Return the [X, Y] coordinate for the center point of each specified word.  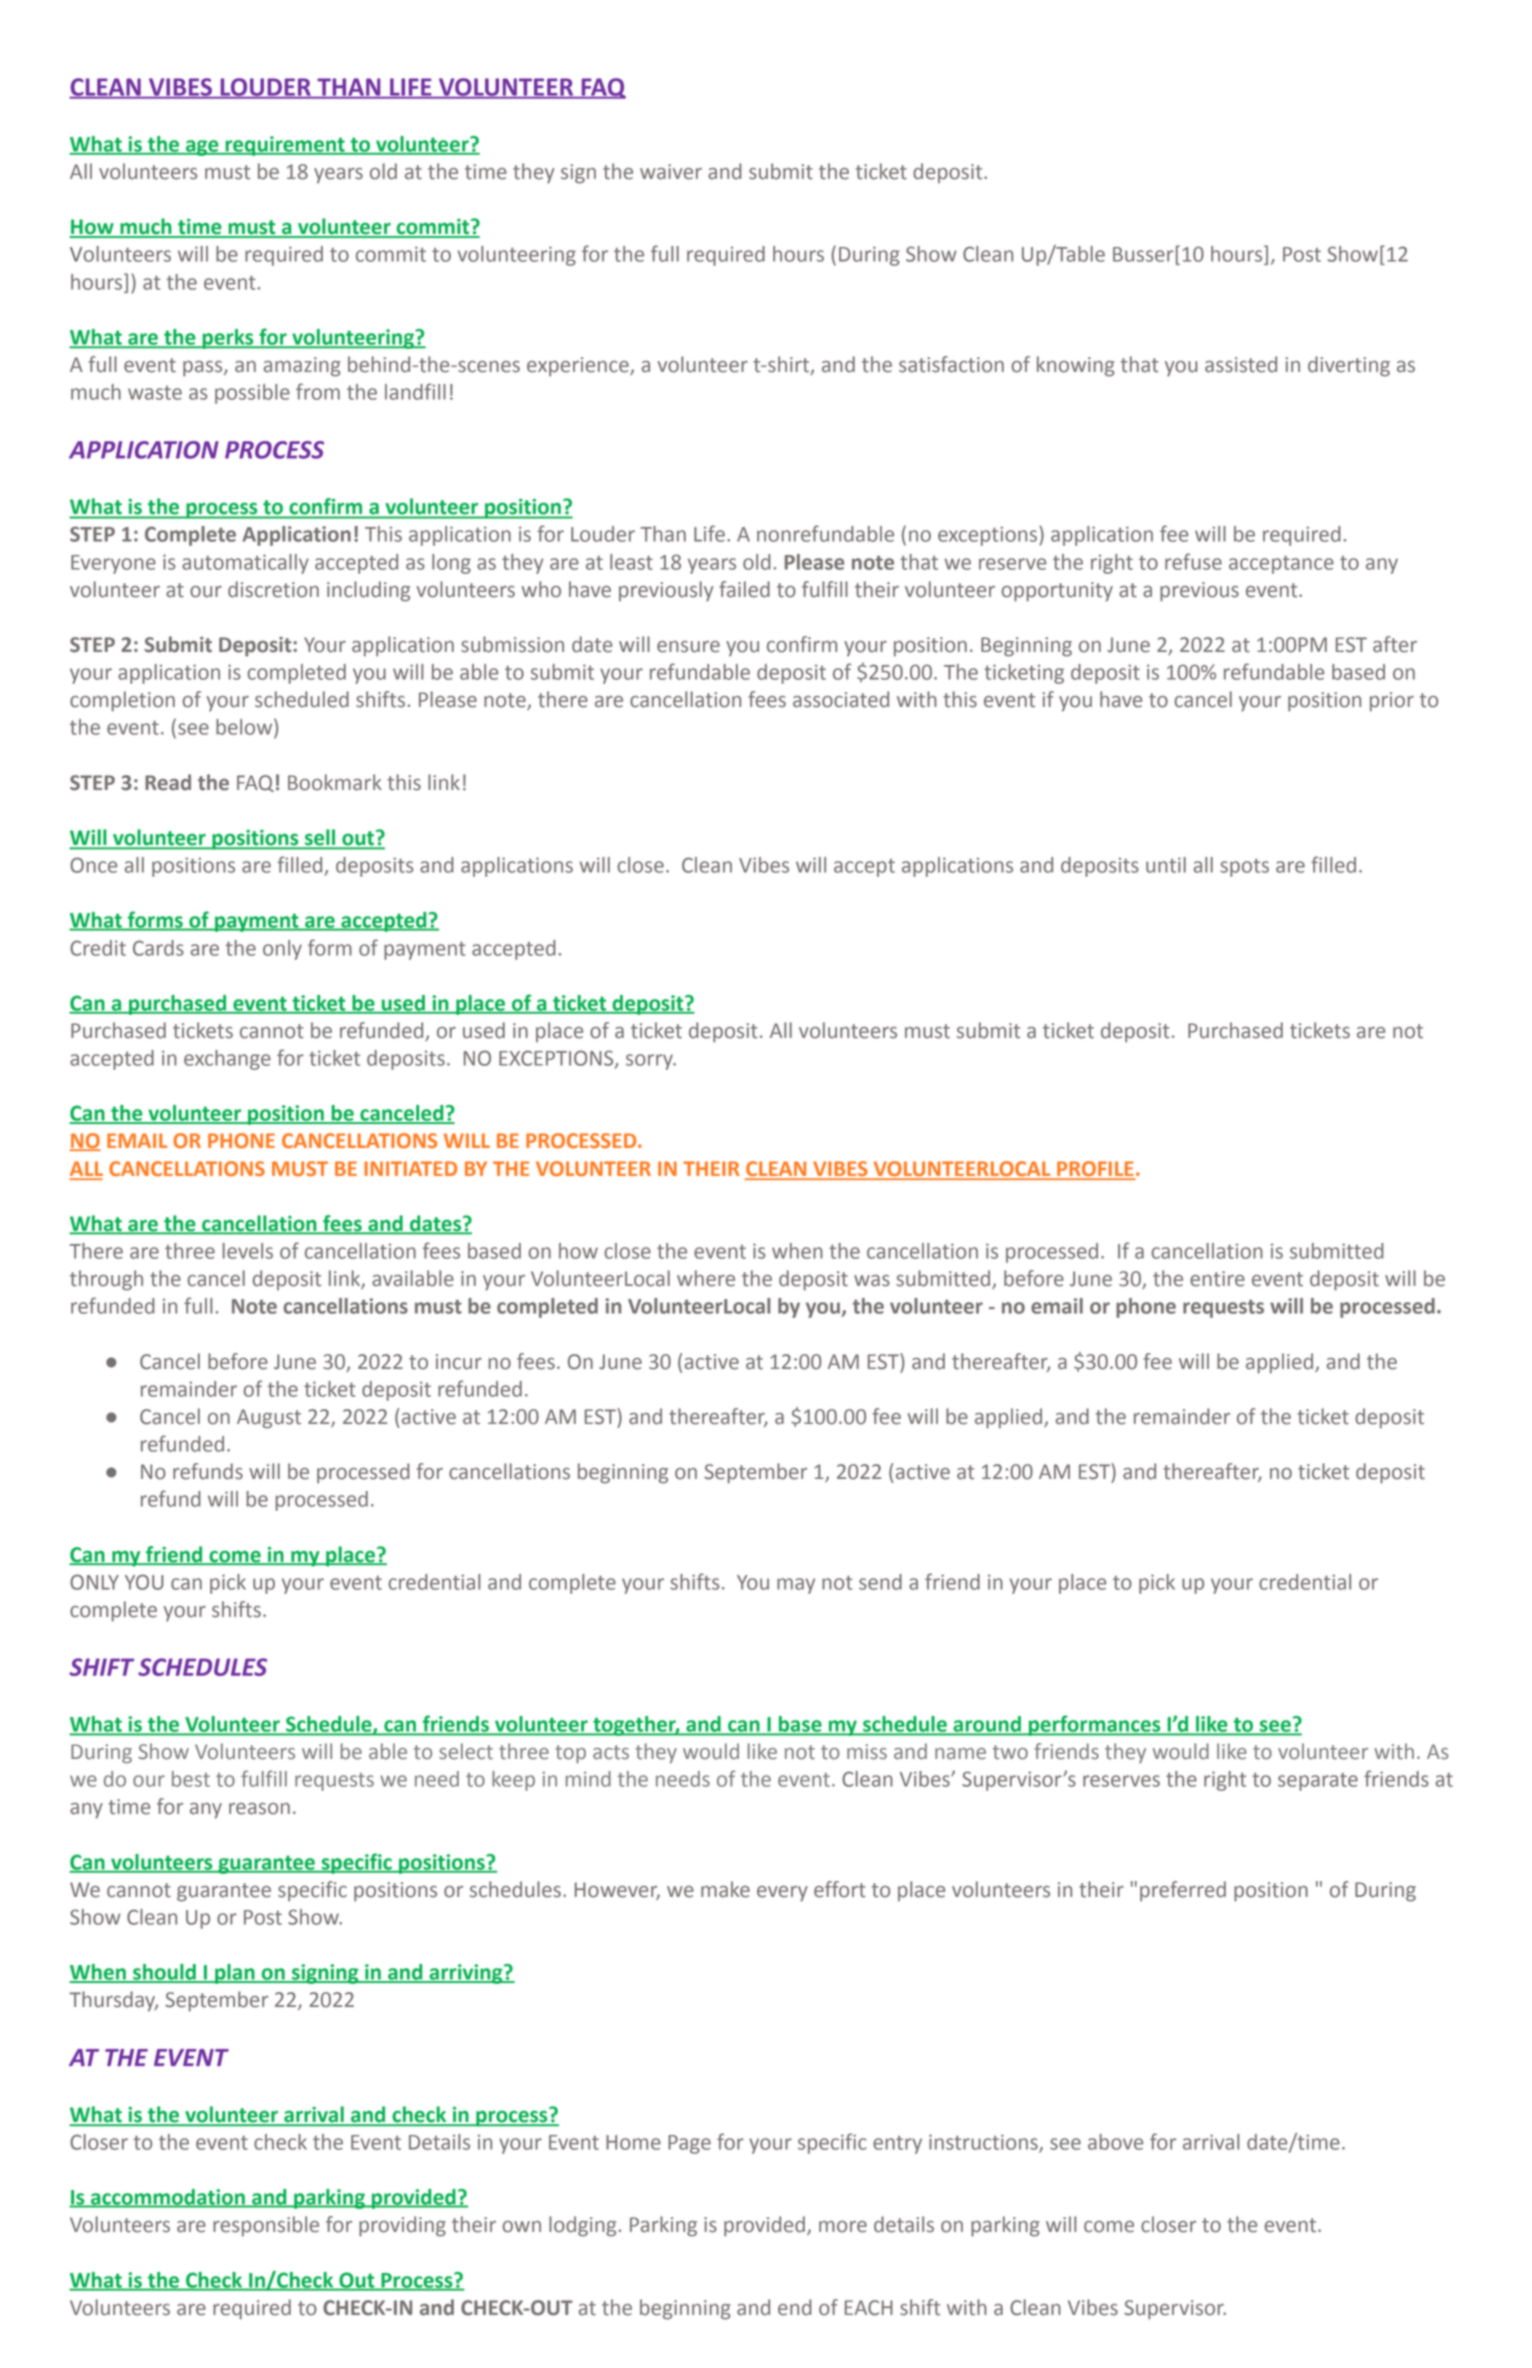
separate [1318, 1782]
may [796, 1586]
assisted [1241, 364]
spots [1244, 868]
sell [320, 838]
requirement [285, 146]
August [269, 1419]
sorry [650, 1062]
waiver [671, 172]
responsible [266, 2226]
